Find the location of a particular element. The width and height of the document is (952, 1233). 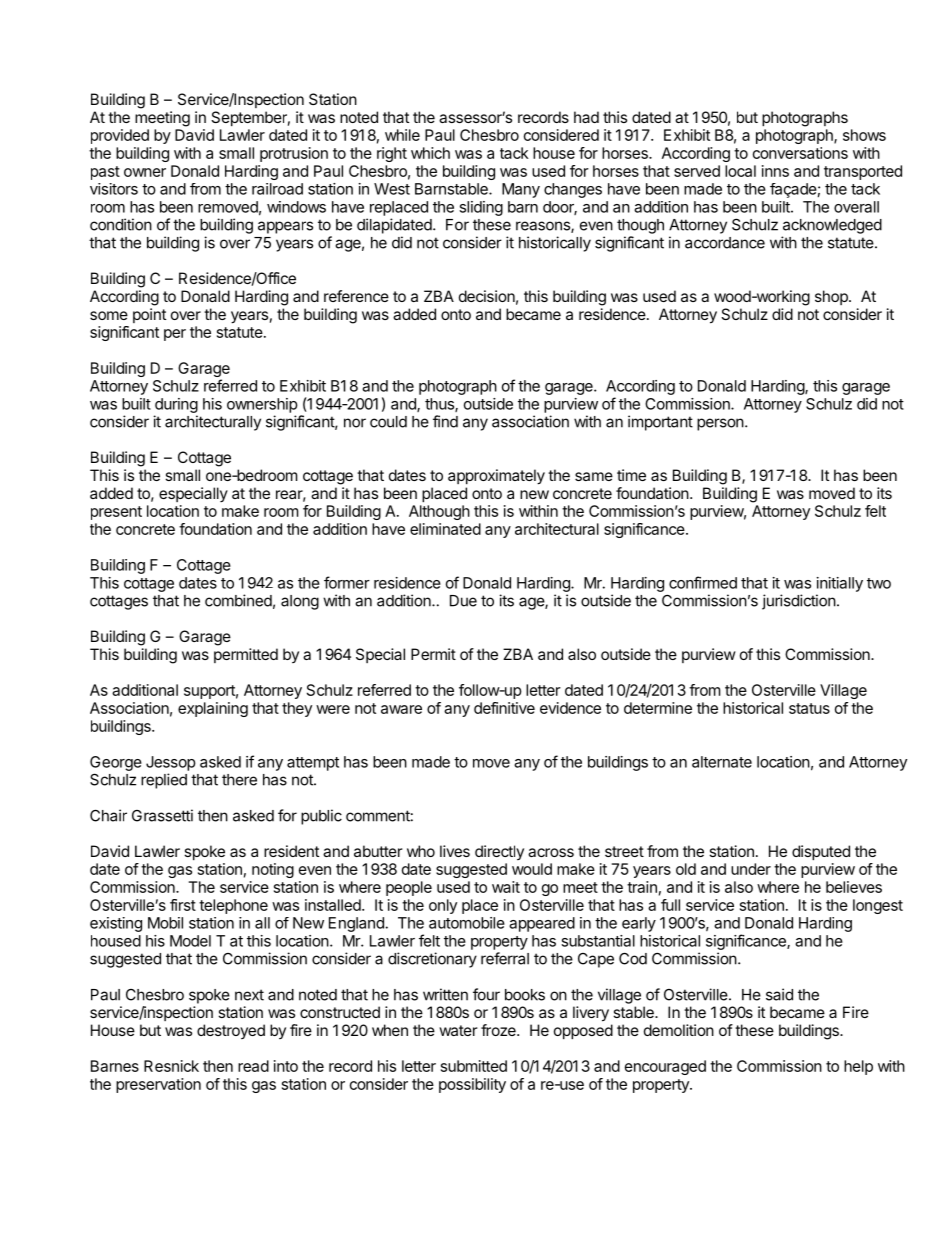

Due is located at coordinates (463, 601).
